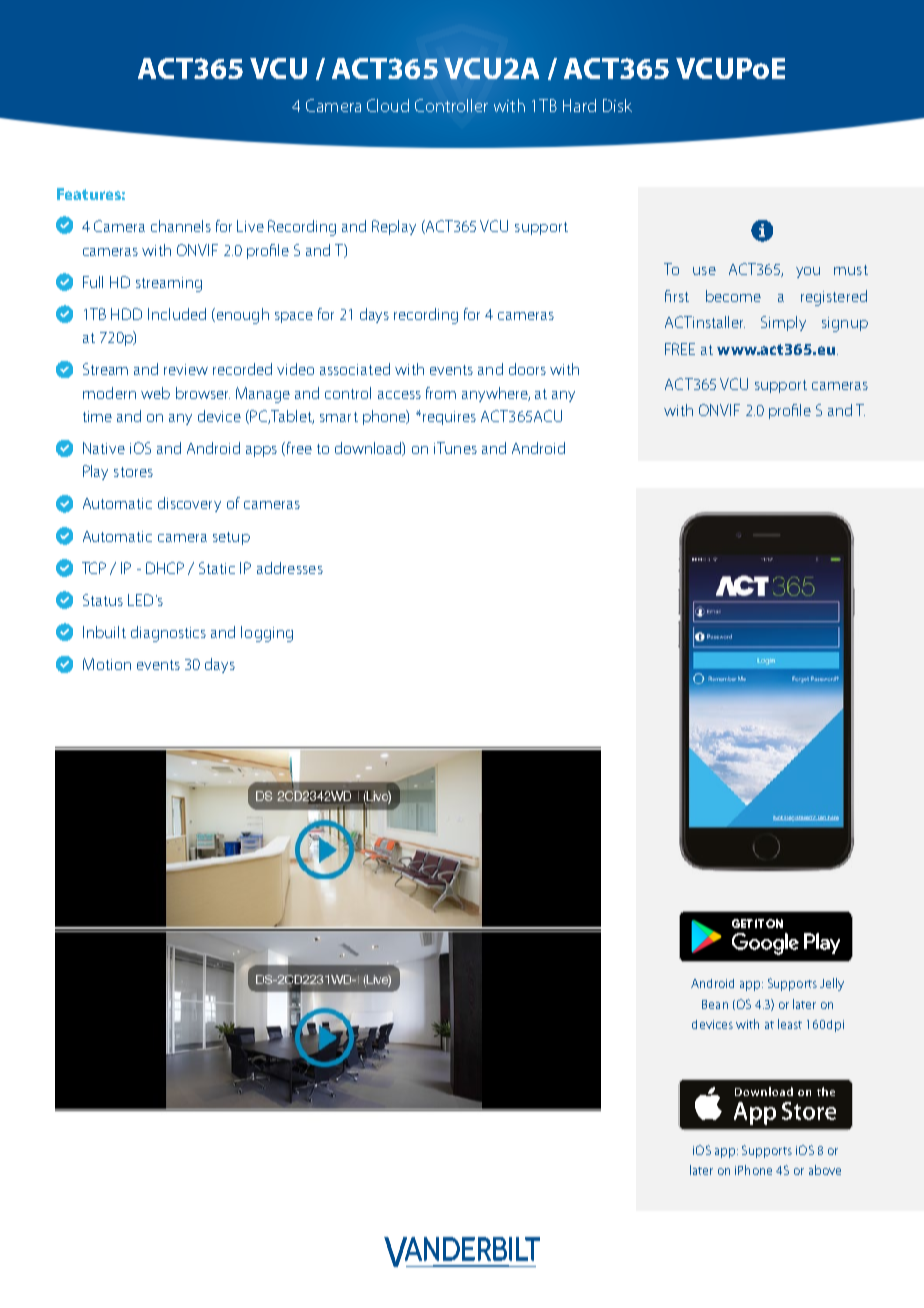  Describe the element at coordinates (267, 634) in the screenshot. I see `logging` at that location.
